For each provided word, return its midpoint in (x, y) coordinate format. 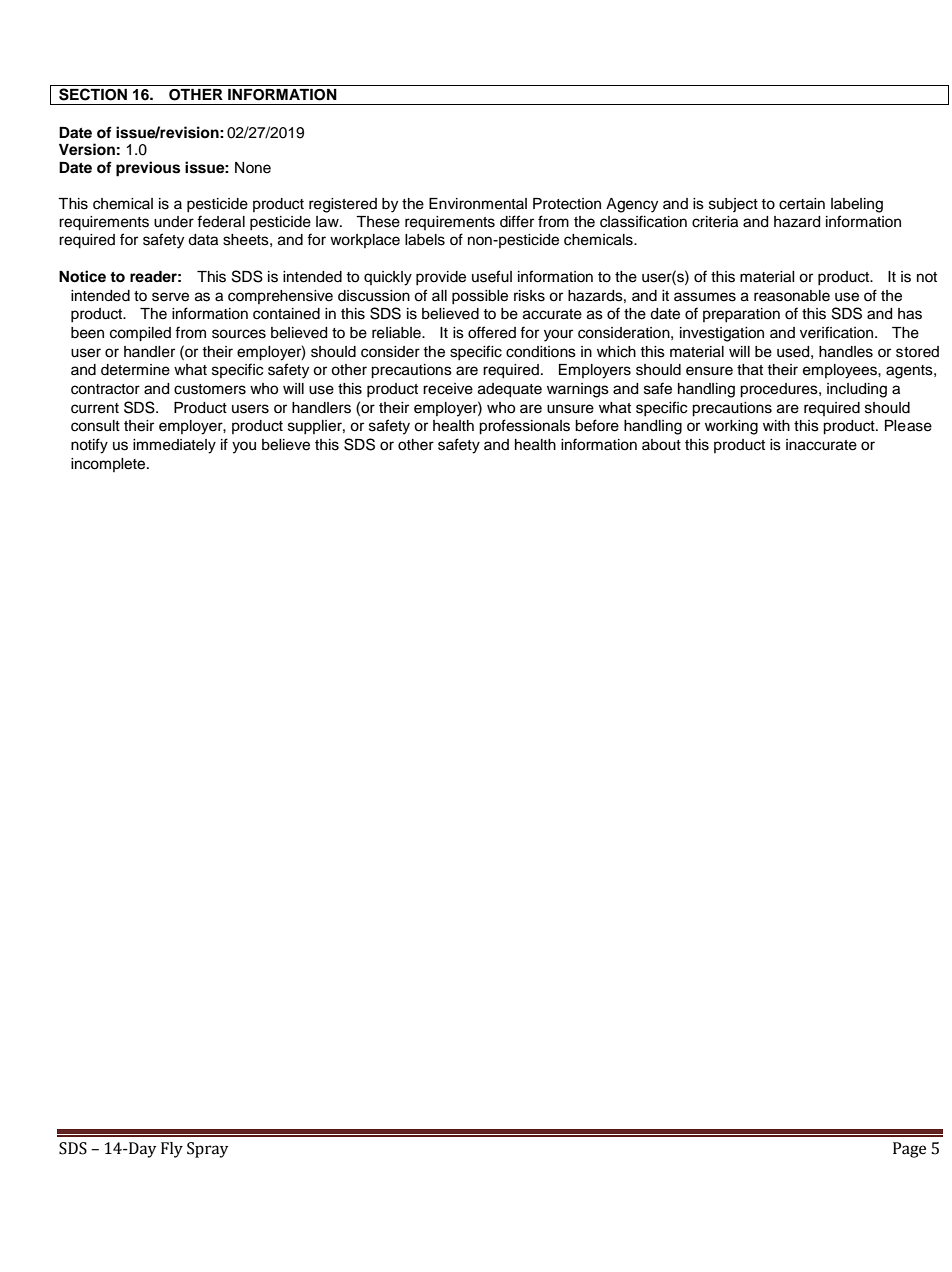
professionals (524, 427)
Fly (172, 1150)
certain (802, 204)
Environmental (478, 204)
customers (210, 389)
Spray (208, 1150)
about (661, 445)
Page (909, 1150)
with (776, 425)
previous (148, 169)
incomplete (109, 465)
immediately (174, 446)
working (731, 427)
